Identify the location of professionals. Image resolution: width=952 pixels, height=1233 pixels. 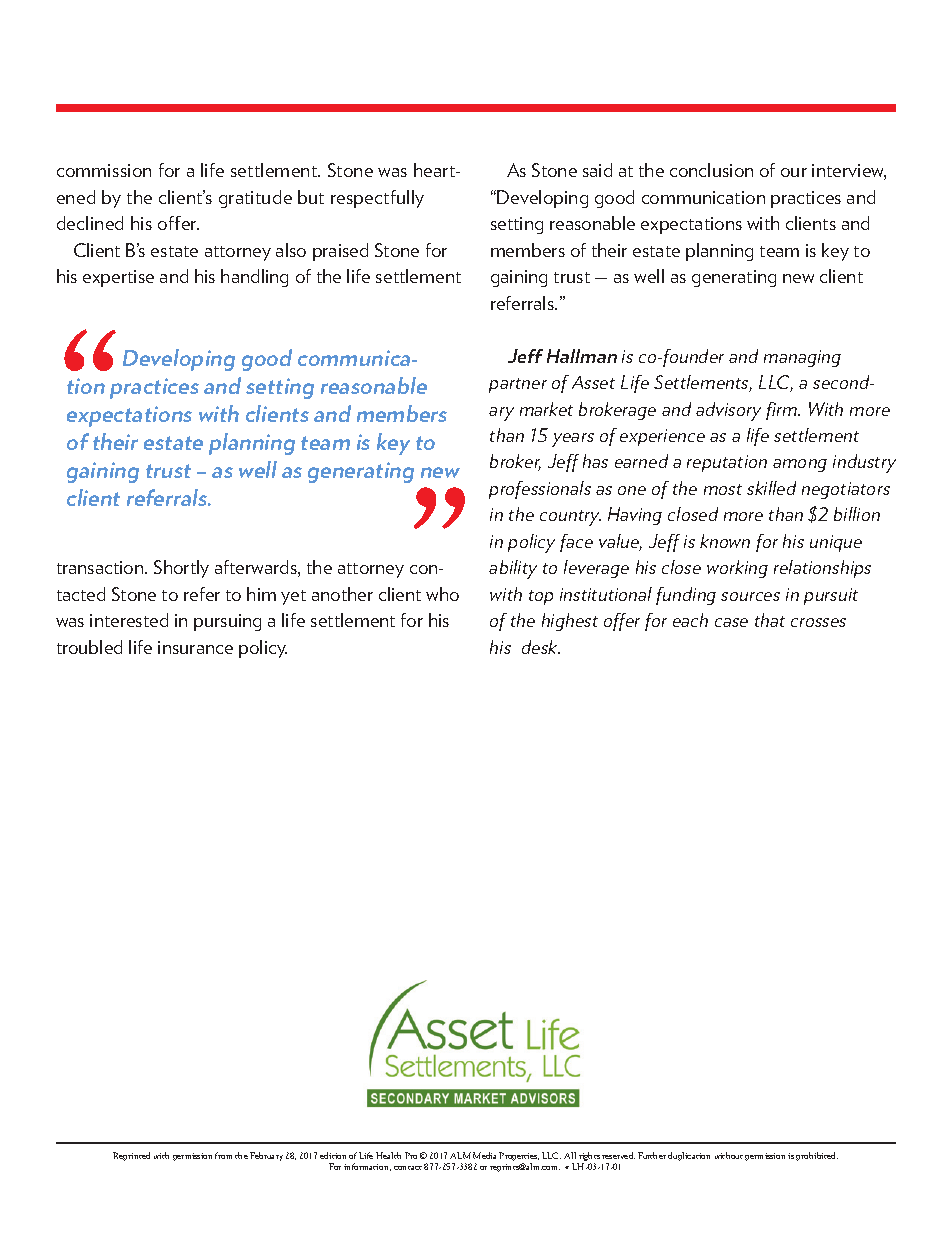
(540, 490).
